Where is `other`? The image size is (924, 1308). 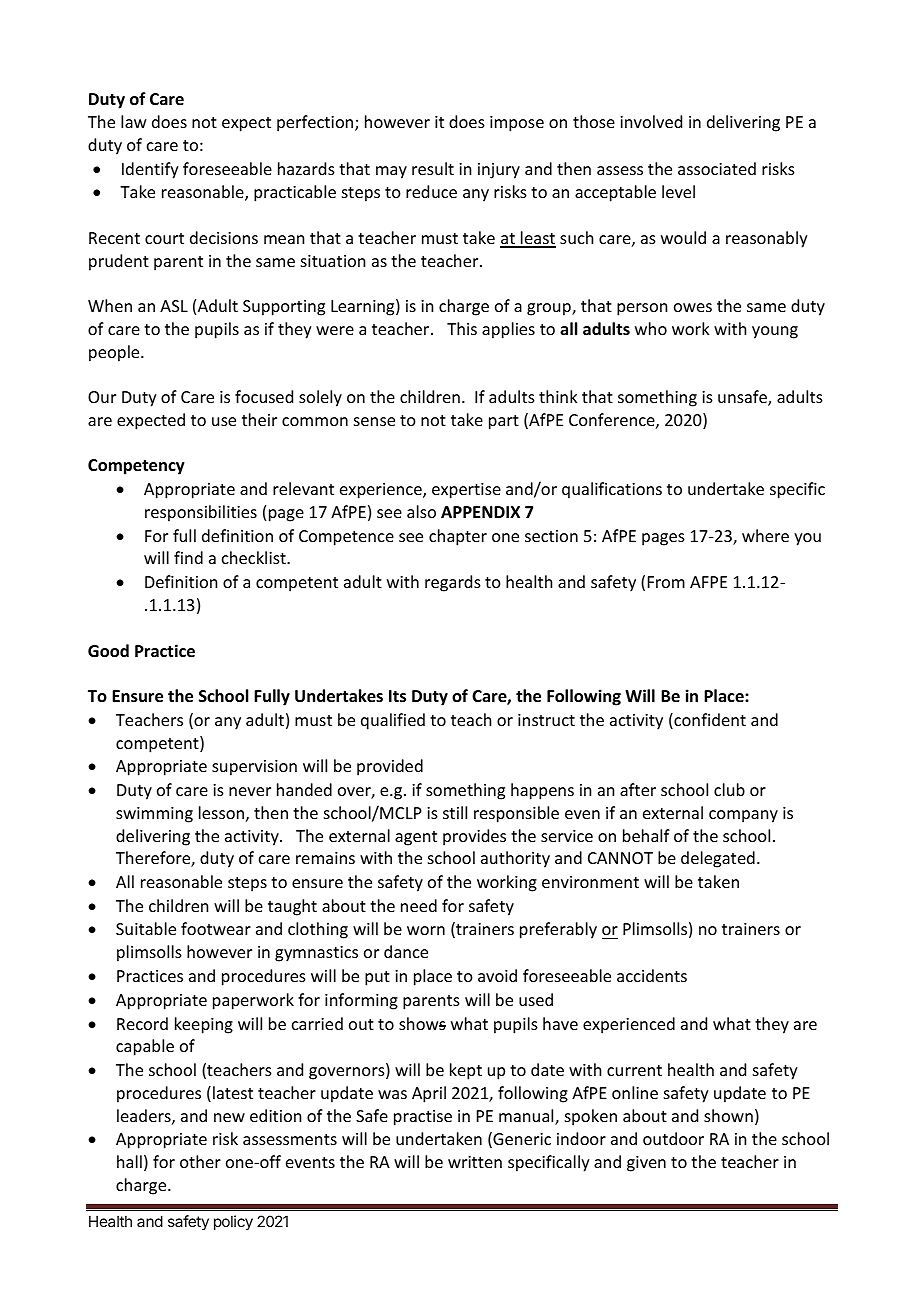 other is located at coordinates (200, 1161).
